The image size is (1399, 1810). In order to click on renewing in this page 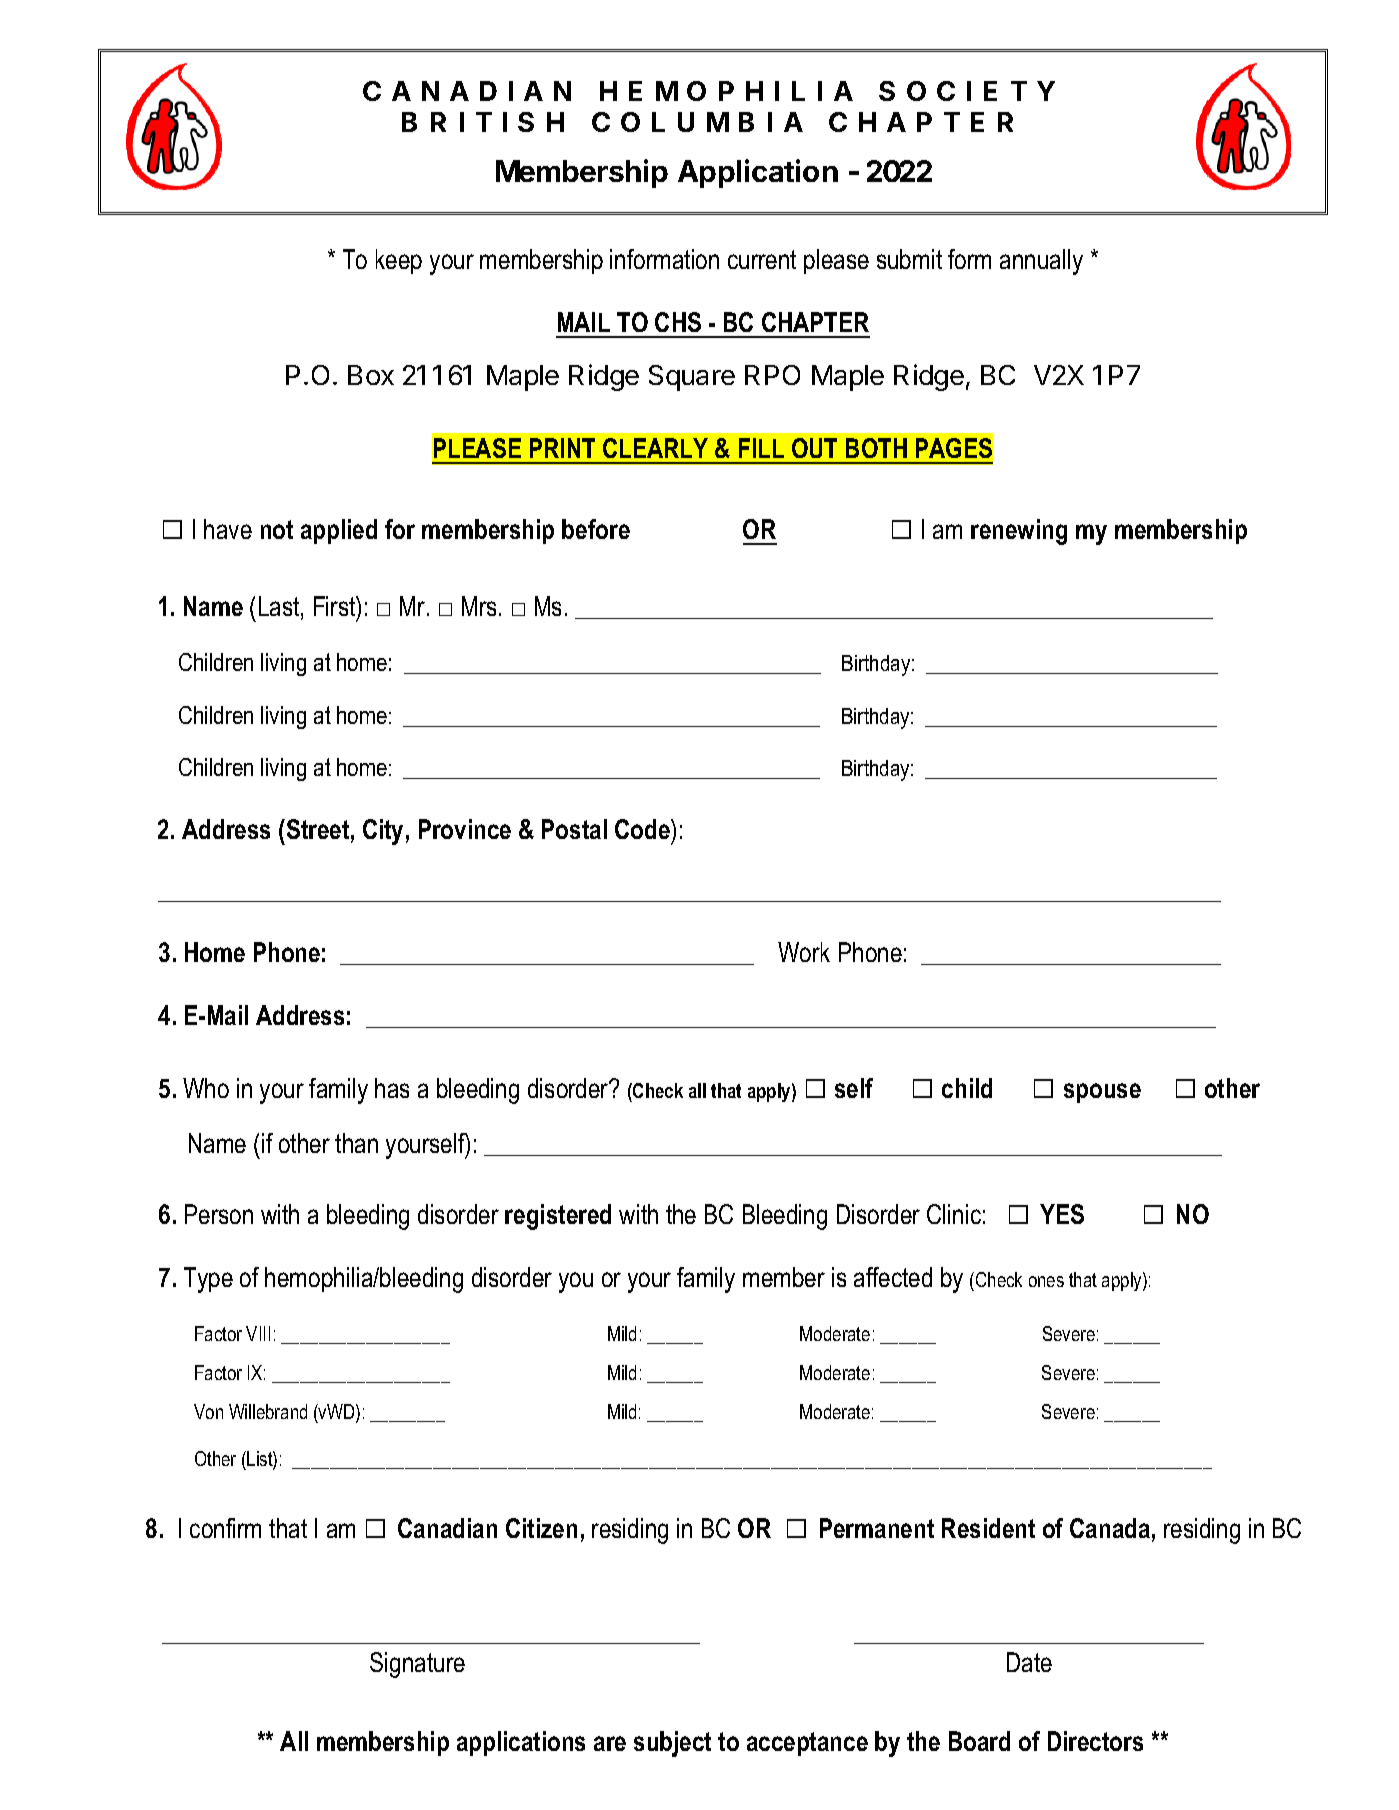, I will do `click(1019, 532)`.
